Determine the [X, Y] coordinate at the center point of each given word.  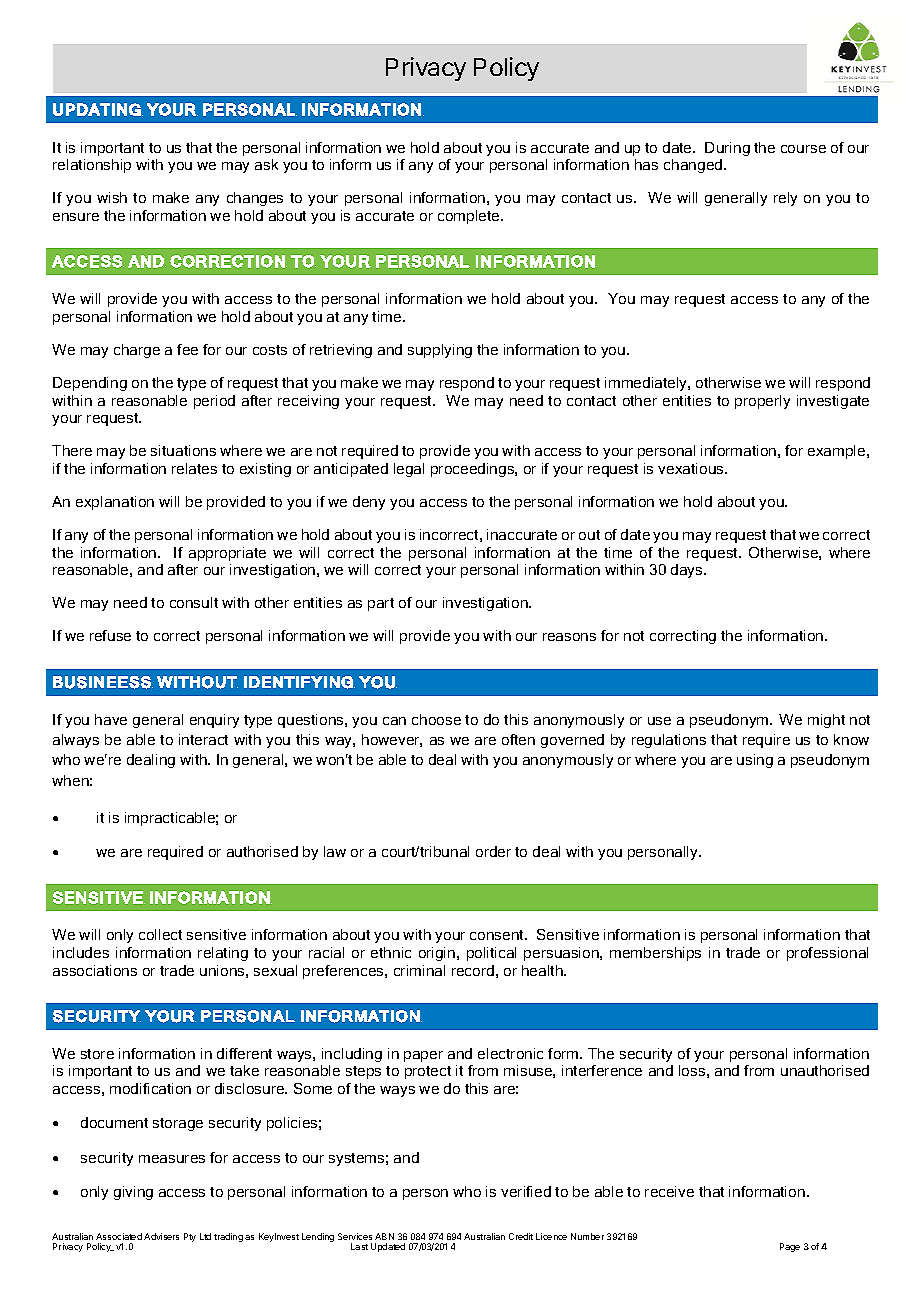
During [727, 149]
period [214, 402]
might [826, 721]
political [491, 954]
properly [762, 402]
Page [790, 1247]
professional [827, 954]
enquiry [214, 721]
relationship [92, 166]
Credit [521, 1236]
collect [160, 934]
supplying [440, 351]
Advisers [161, 1236]
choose [436, 719]
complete [470, 217]
